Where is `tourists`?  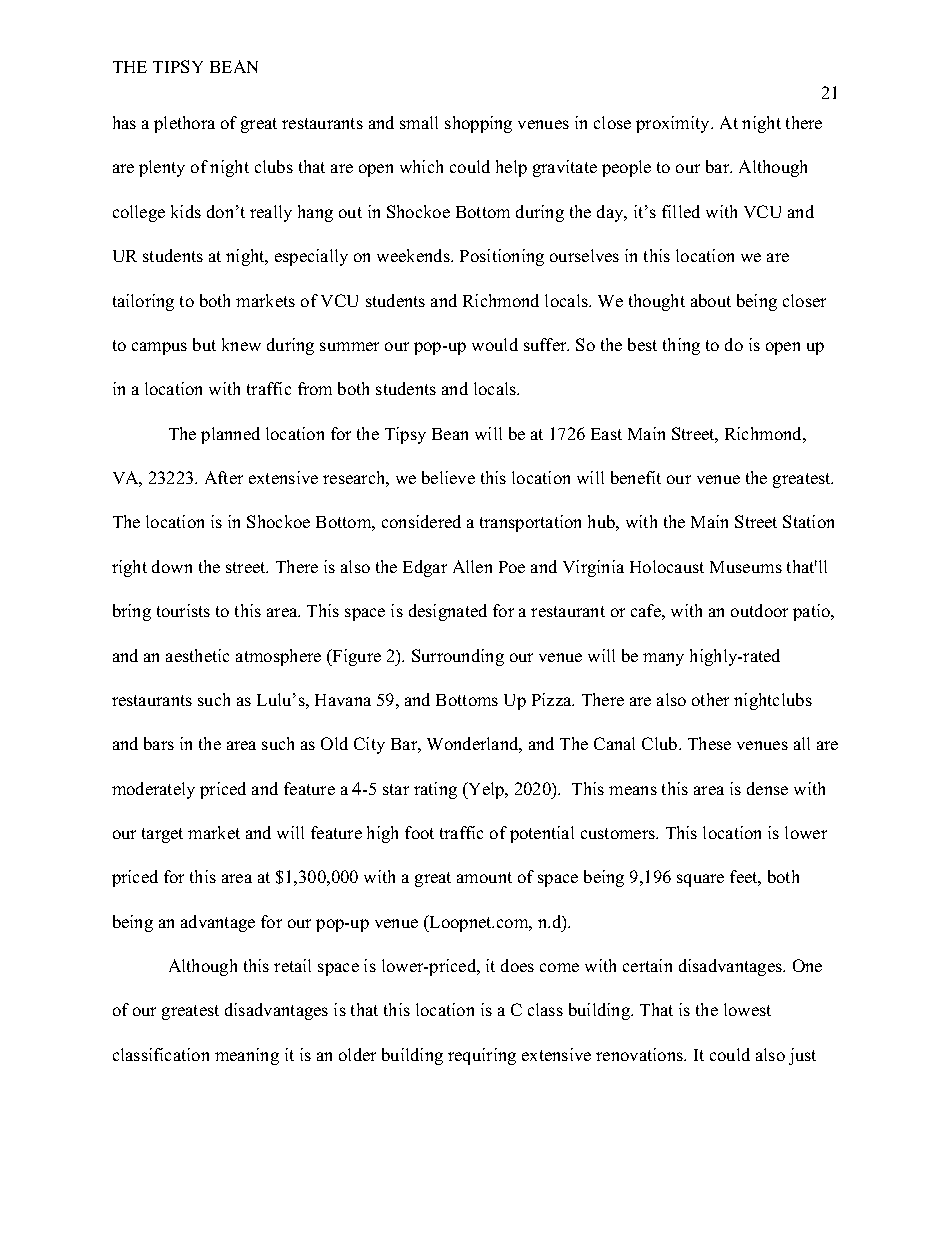
tourists is located at coordinates (183, 610).
